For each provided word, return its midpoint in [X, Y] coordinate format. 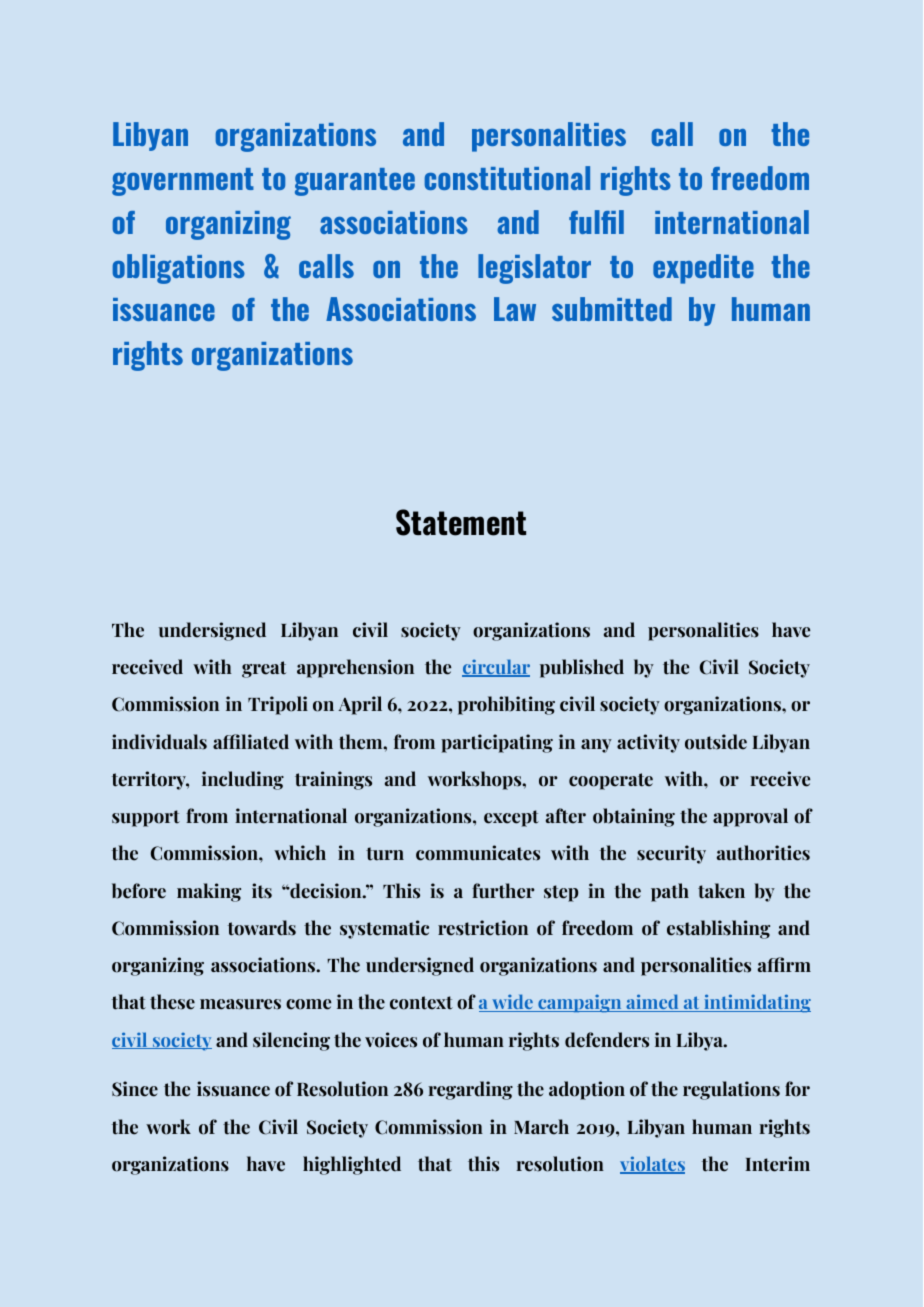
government [183, 182]
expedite [703, 269]
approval [750, 817]
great [264, 669]
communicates [478, 853]
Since [135, 1089]
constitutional [507, 178]
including [243, 780]
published [582, 668]
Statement [461, 522]
